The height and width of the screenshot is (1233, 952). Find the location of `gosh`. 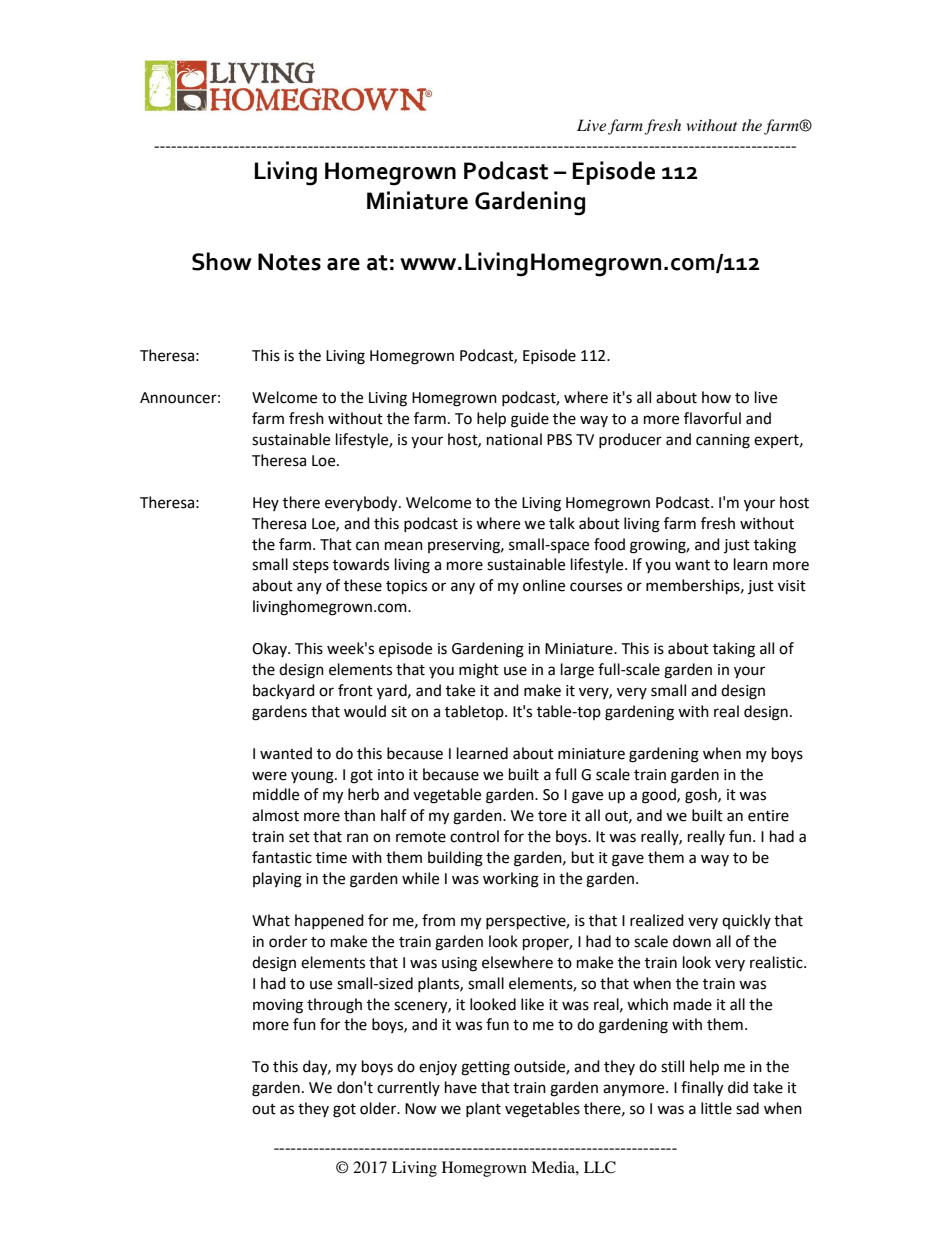

gosh is located at coordinates (702, 796).
